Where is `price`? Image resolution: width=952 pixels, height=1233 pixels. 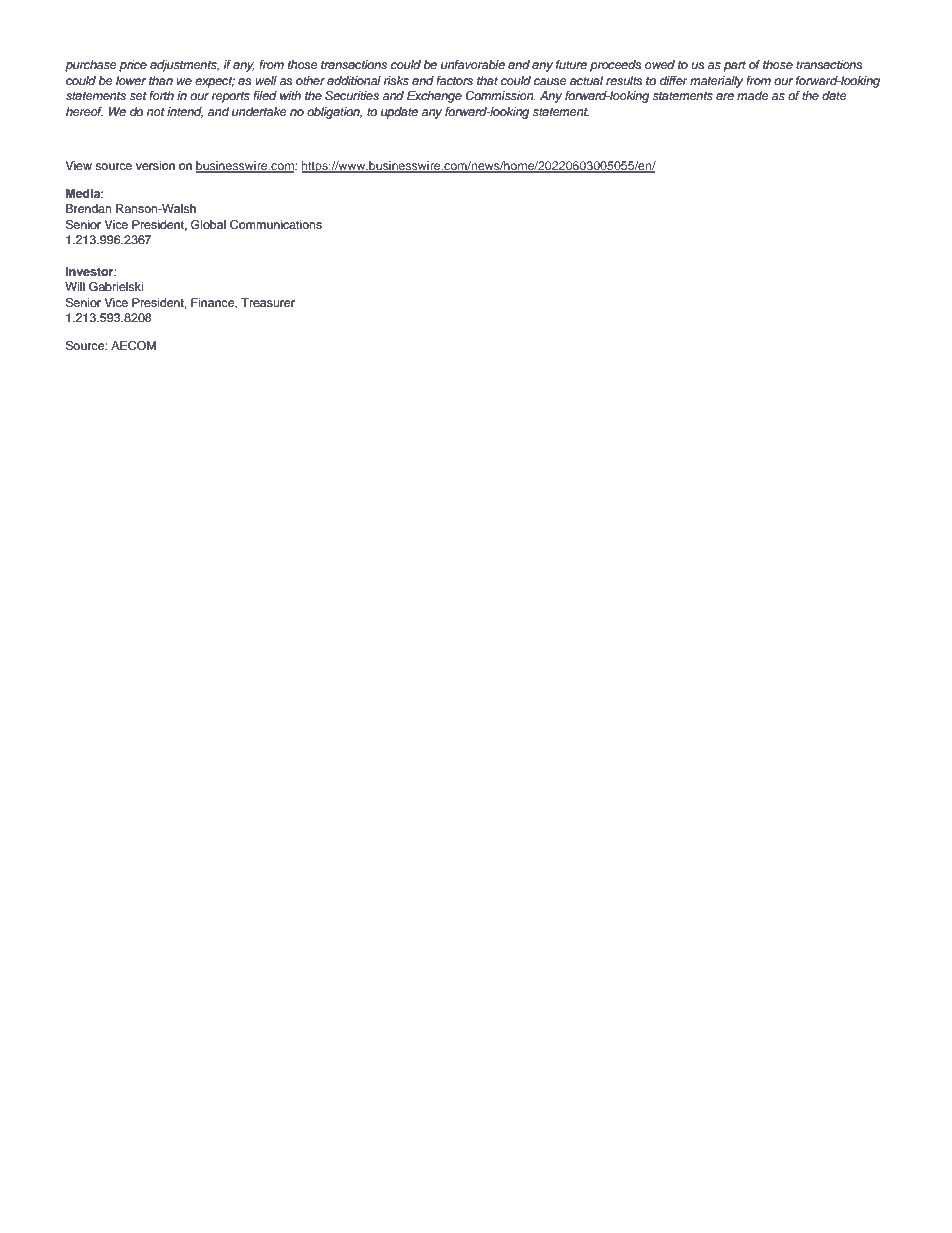 price is located at coordinates (133, 66).
